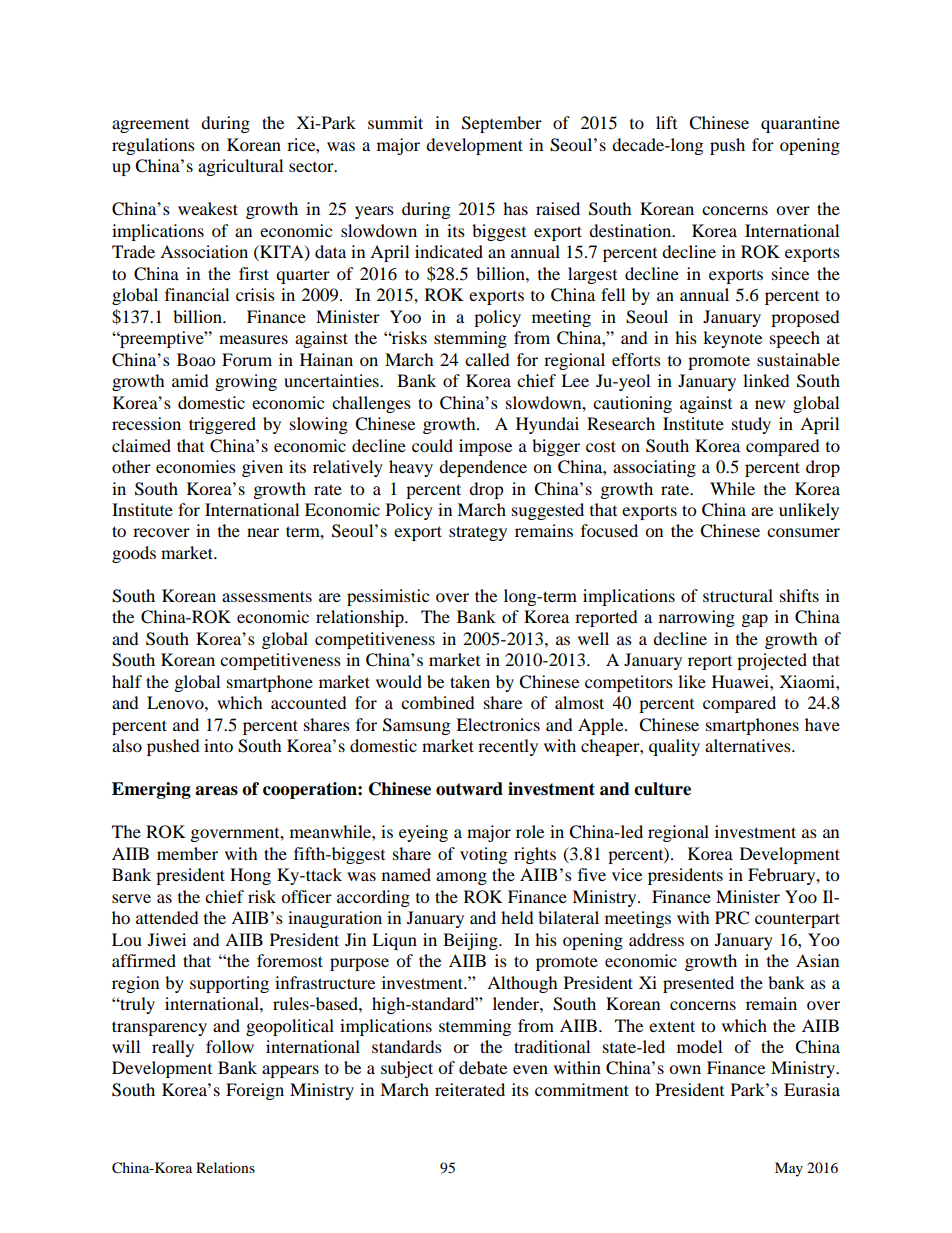 The height and width of the document is (1233, 952). I want to click on September, so click(502, 124).
